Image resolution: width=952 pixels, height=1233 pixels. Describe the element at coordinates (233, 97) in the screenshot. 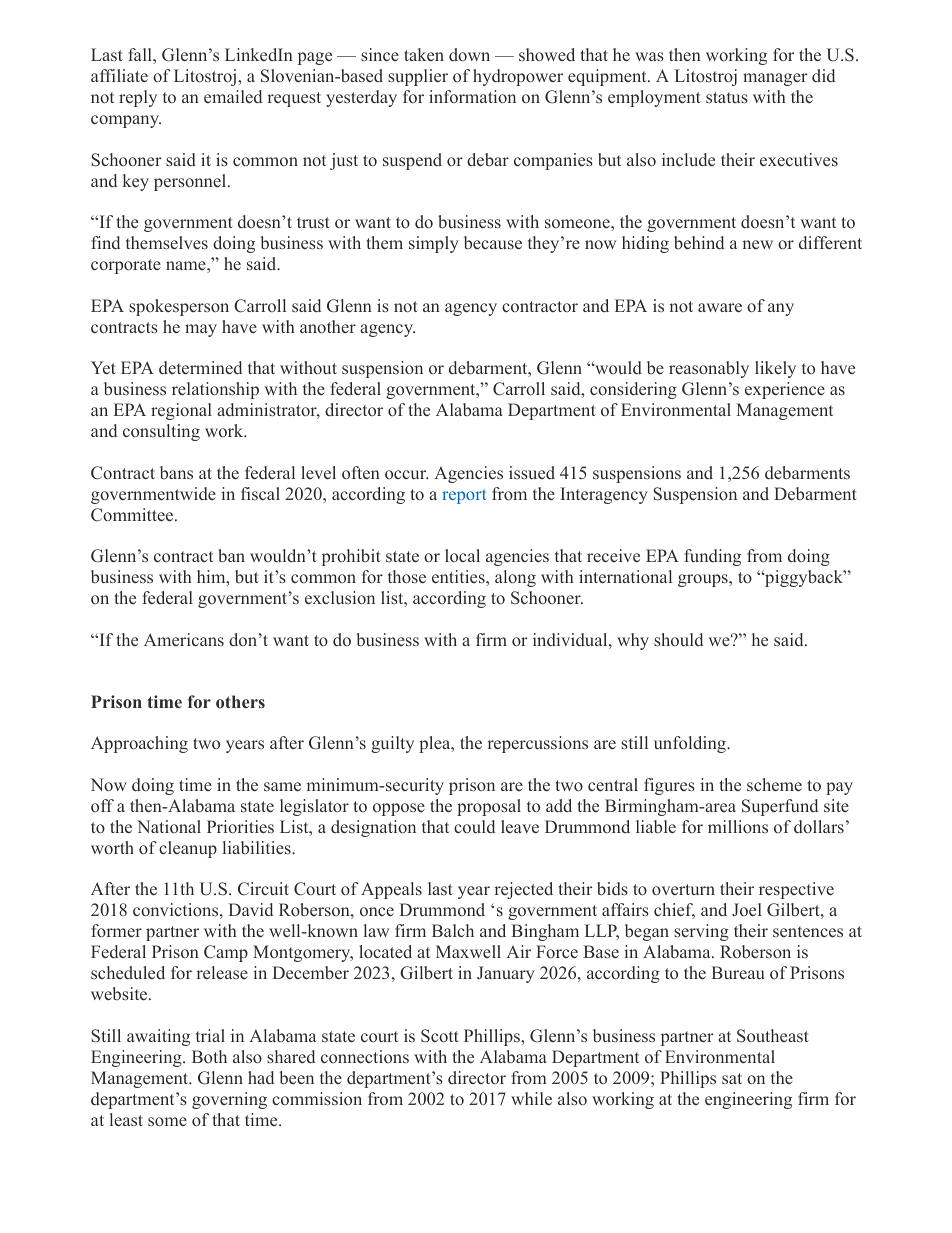

I see `emailed` at that location.
